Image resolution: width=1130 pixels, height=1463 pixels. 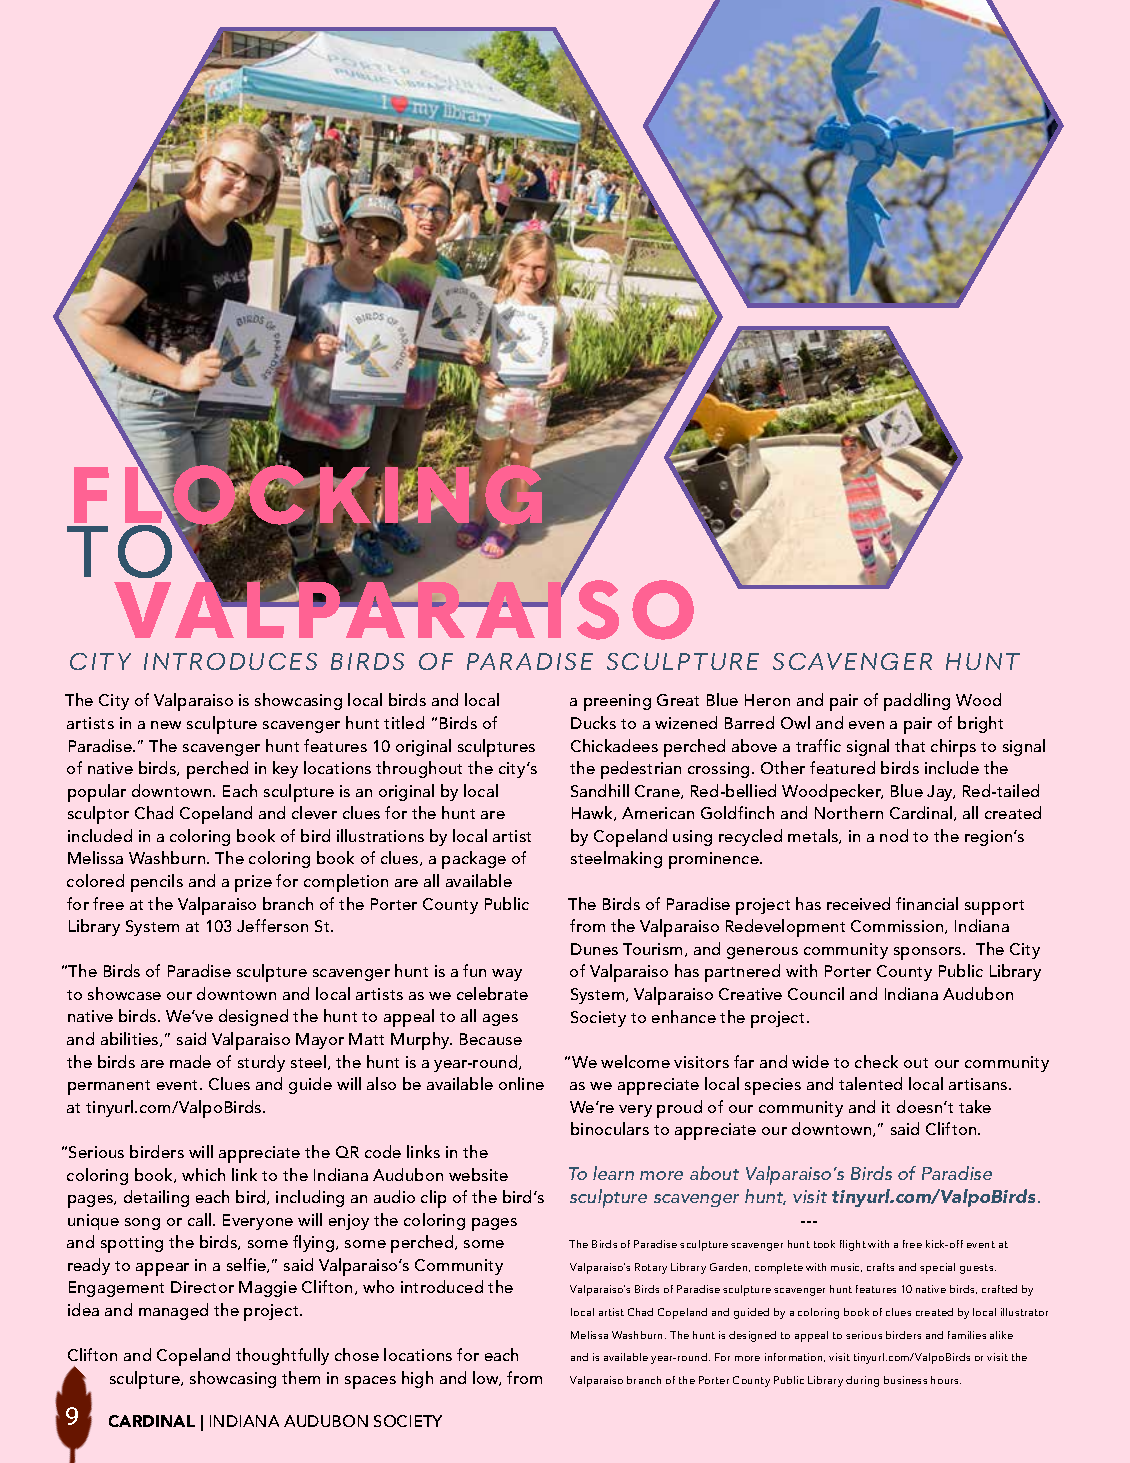 What do you see at coordinates (593, 722) in the image?
I see `Ducks` at bounding box center [593, 722].
